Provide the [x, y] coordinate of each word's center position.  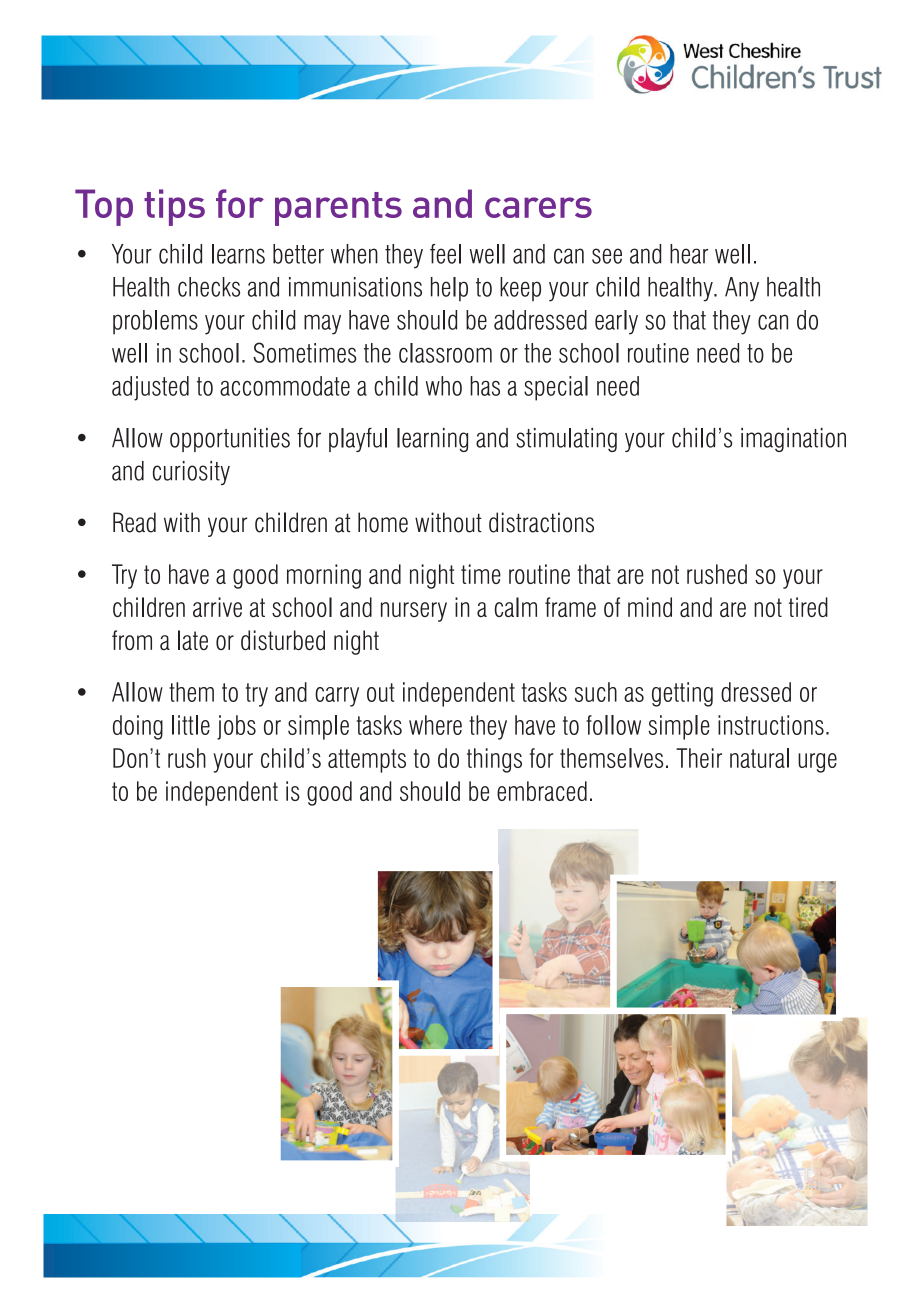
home [383, 522]
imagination [793, 440]
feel [445, 254]
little [191, 725]
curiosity [191, 473]
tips [174, 207]
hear [689, 254]
